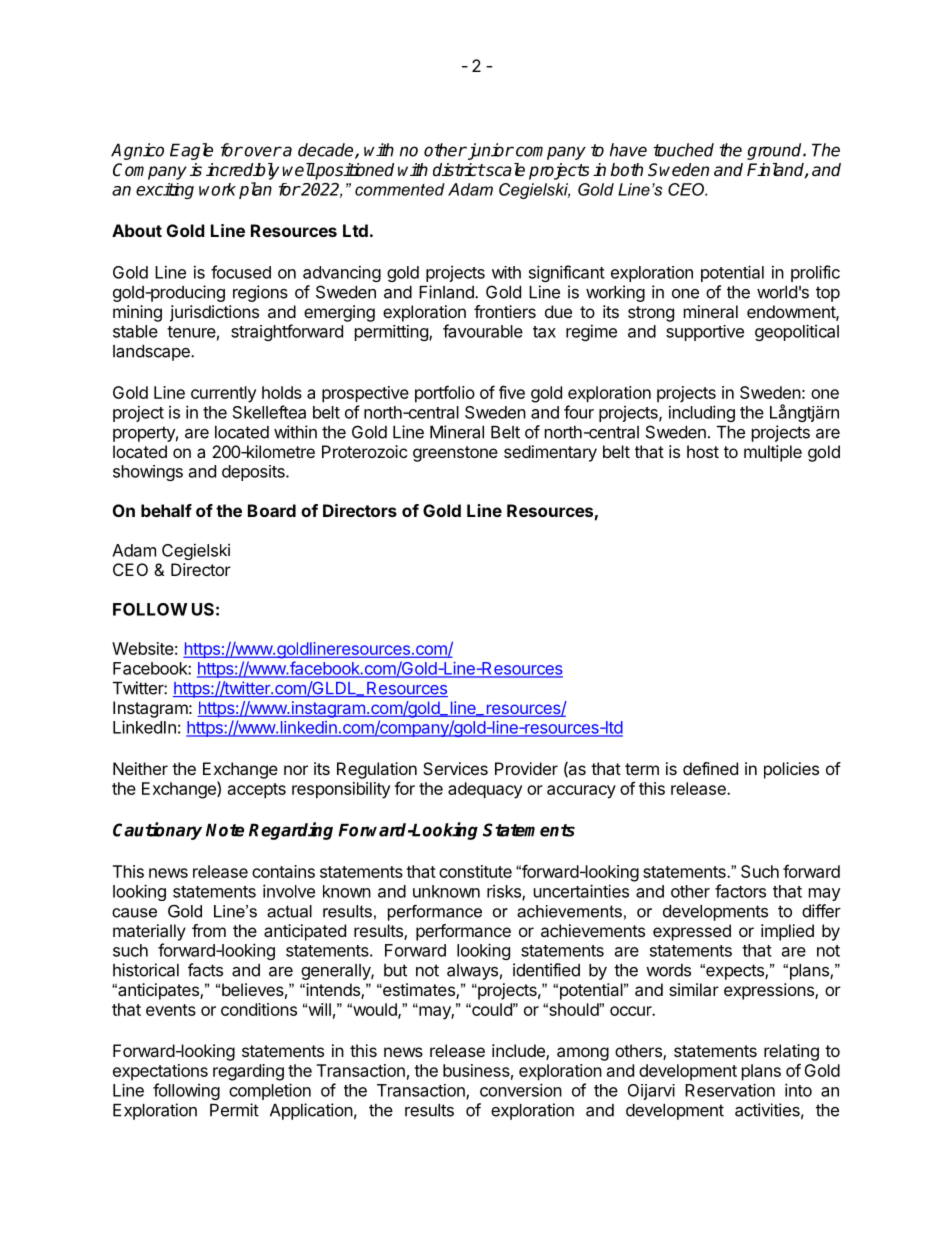 This image has height=1233, width=952. Describe the element at coordinates (710, 768) in the image. I see `defined` at that location.
